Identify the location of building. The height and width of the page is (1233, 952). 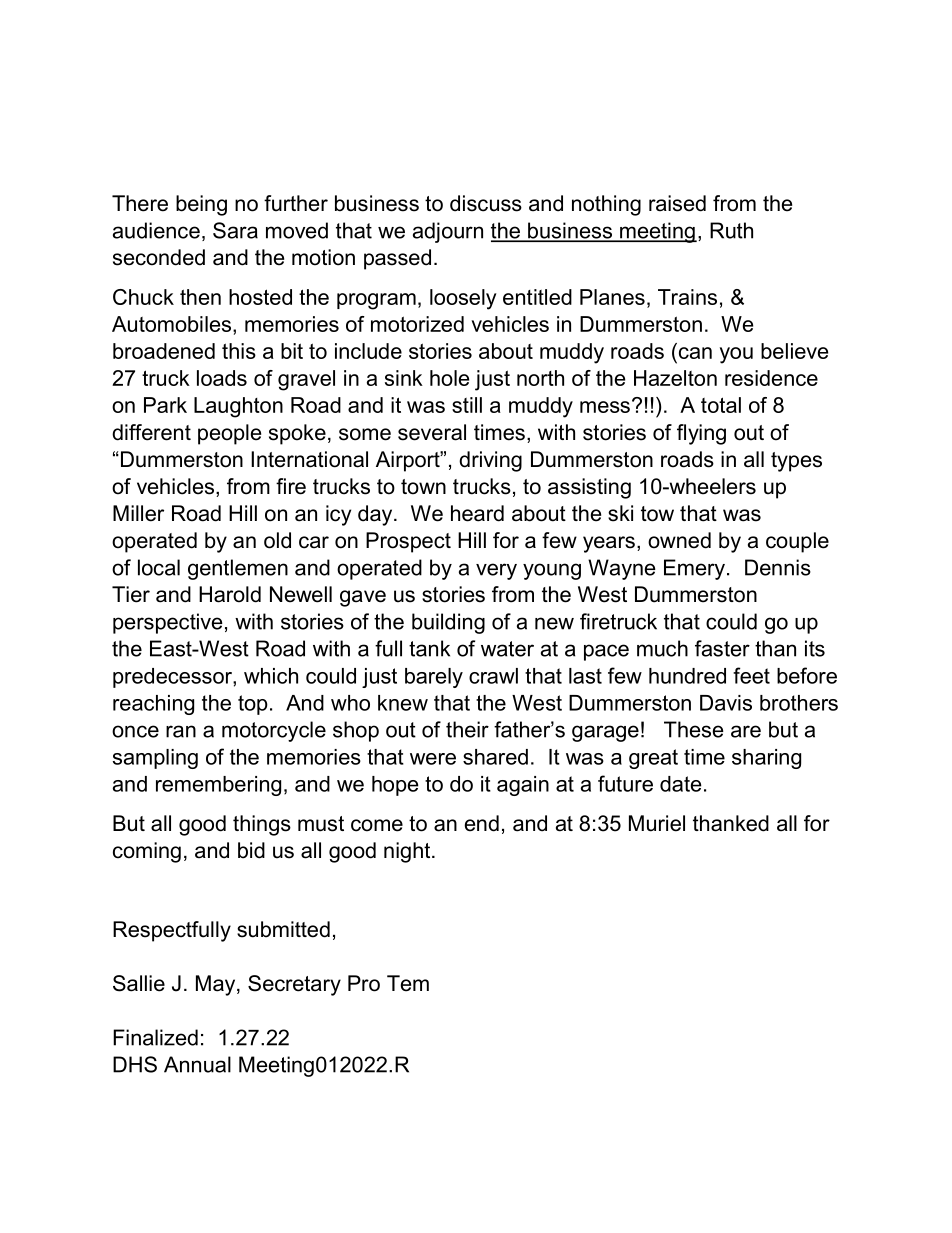
(448, 623).
